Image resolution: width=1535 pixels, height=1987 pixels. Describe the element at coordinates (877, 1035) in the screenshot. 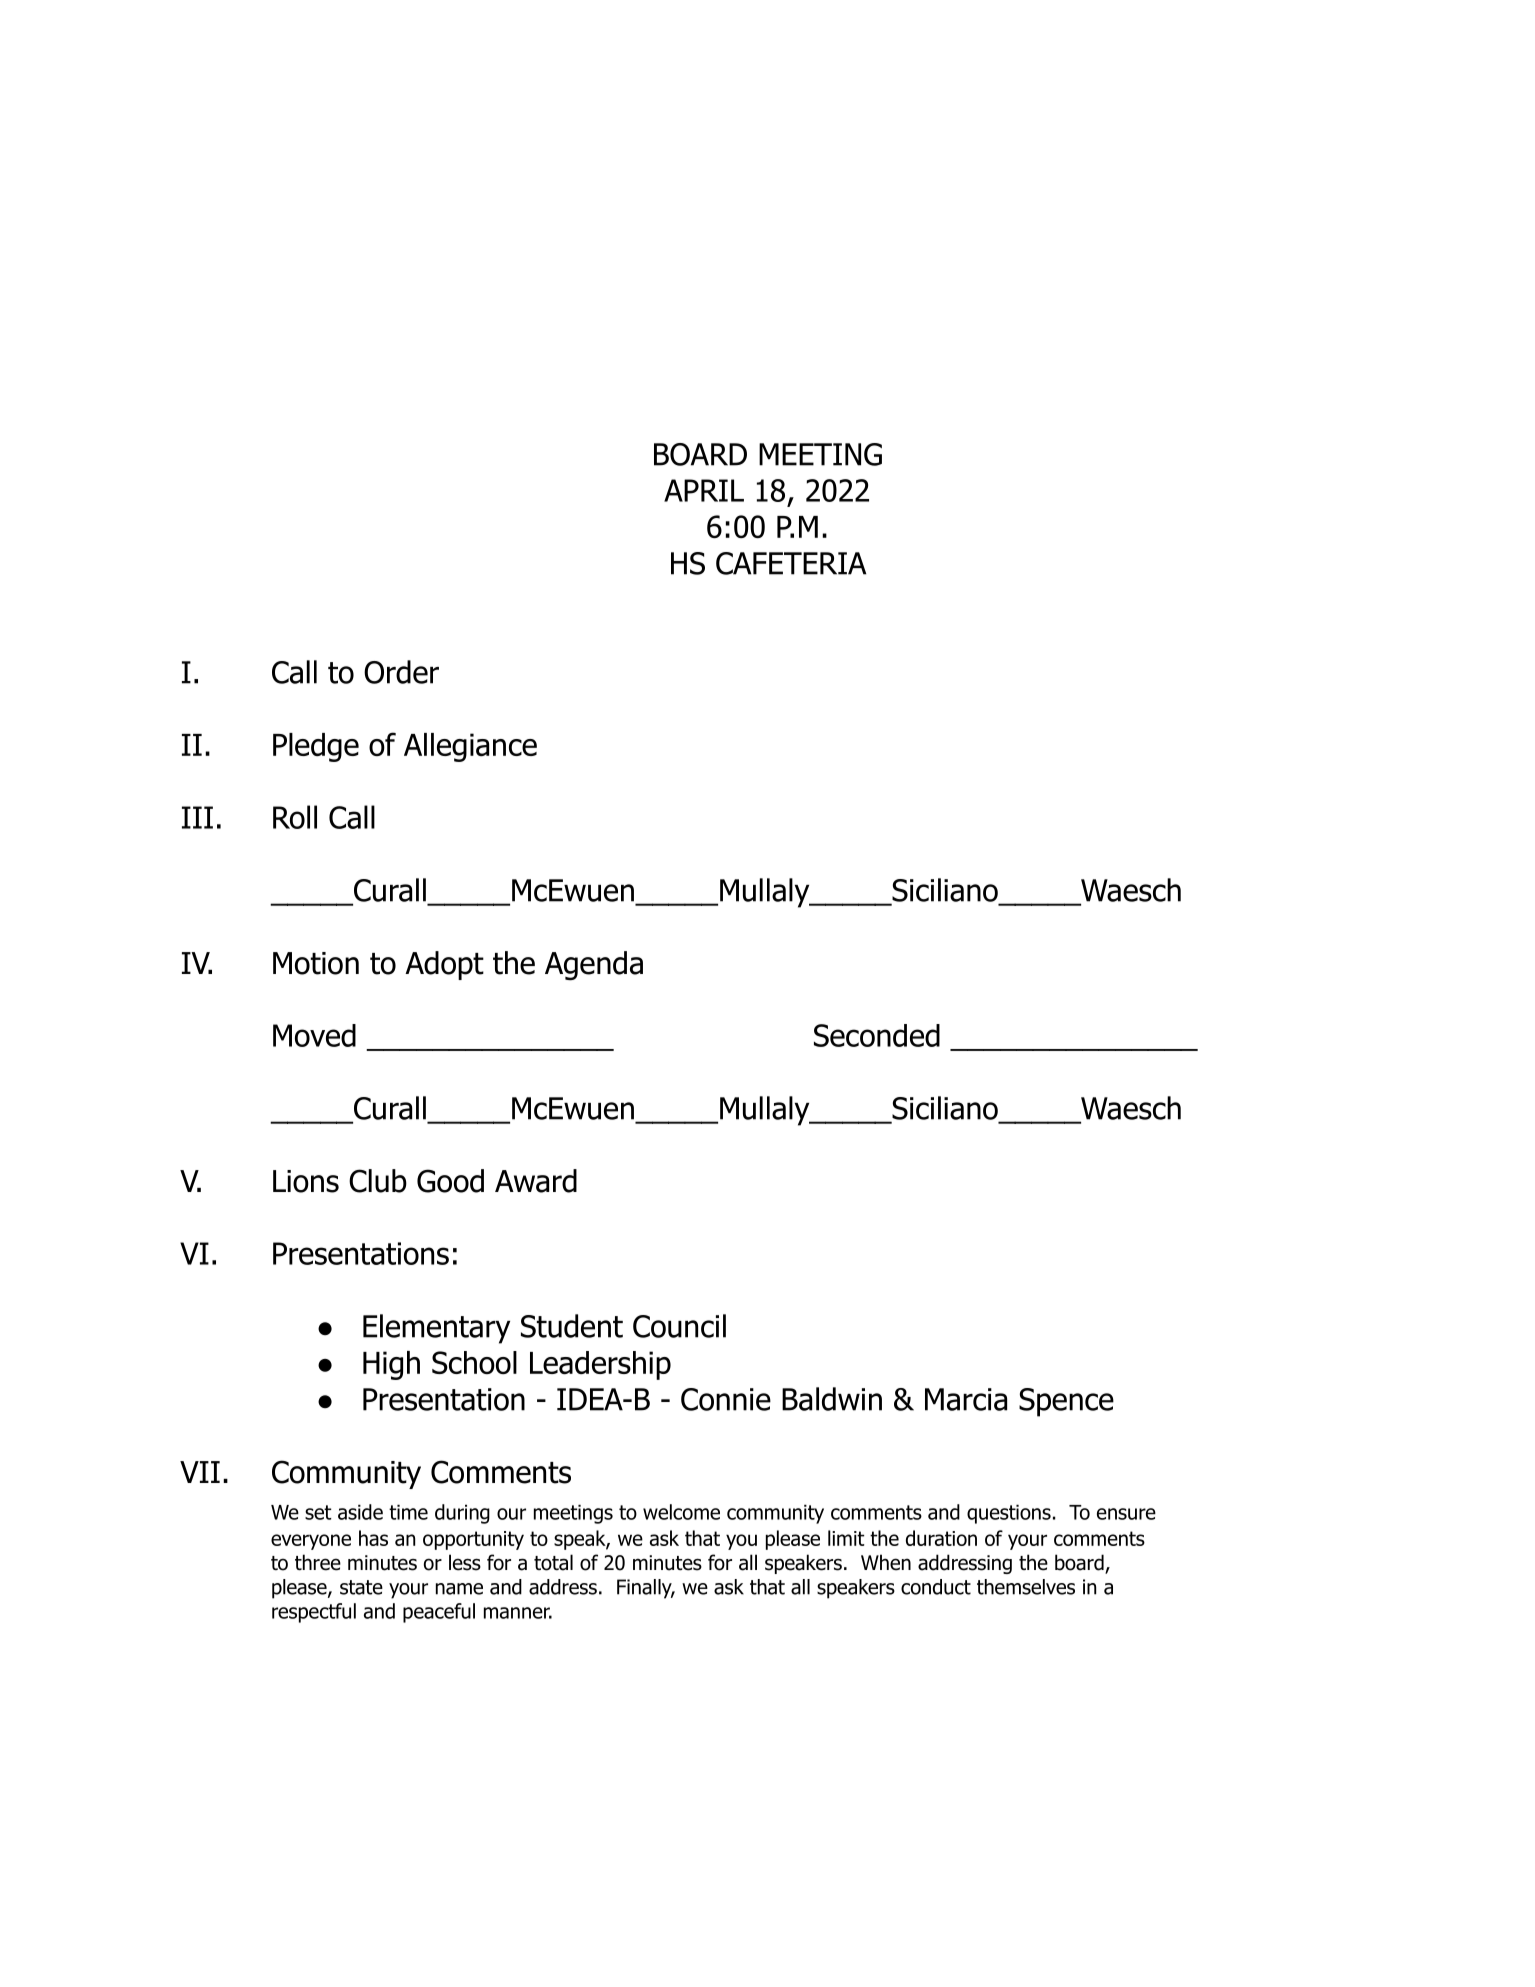

I see `Seconded` at that location.
